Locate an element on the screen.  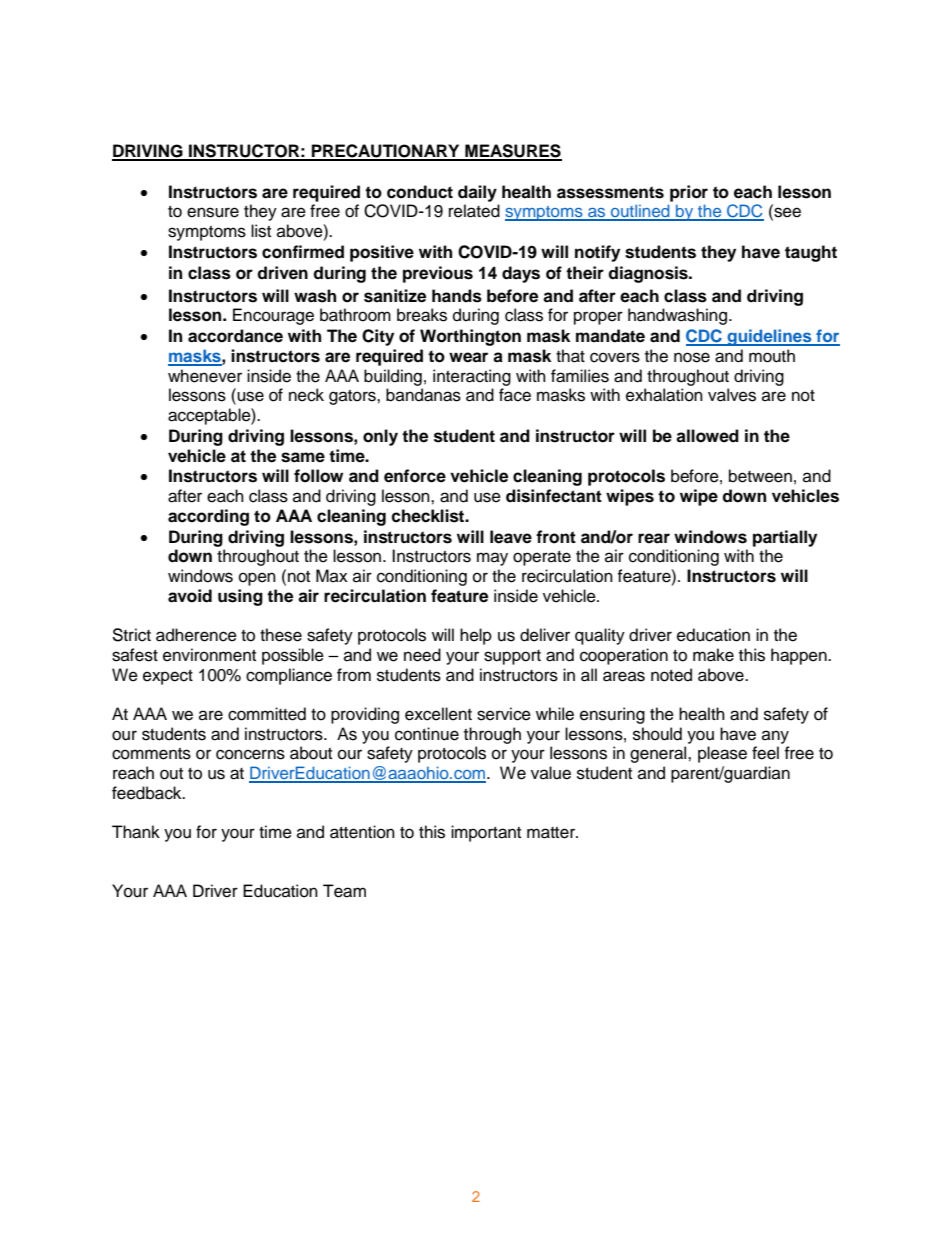
partially is located at coordinates (785, 538).
